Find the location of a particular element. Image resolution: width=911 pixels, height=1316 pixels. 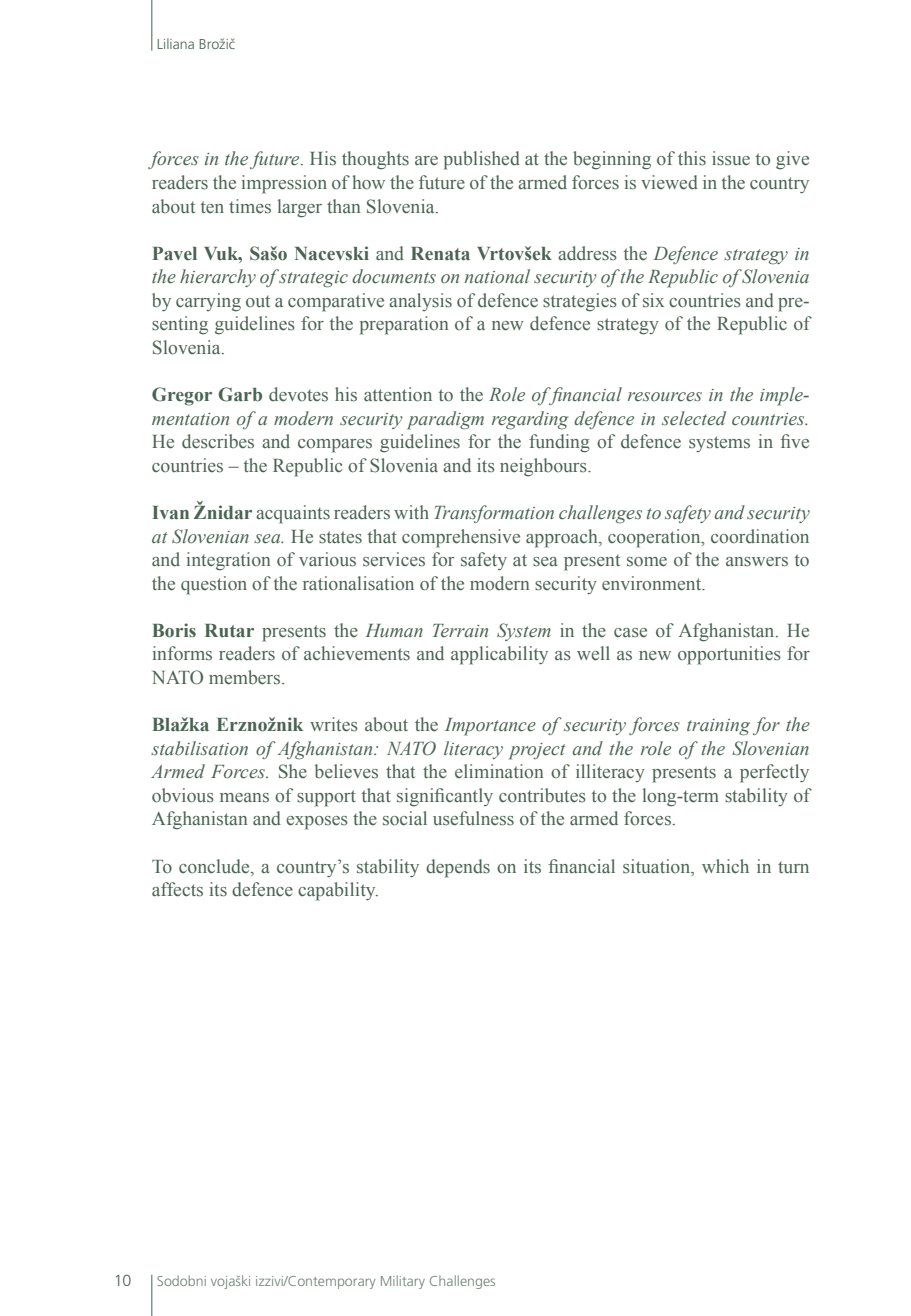

applicability is located at coordinates (499, 655).
